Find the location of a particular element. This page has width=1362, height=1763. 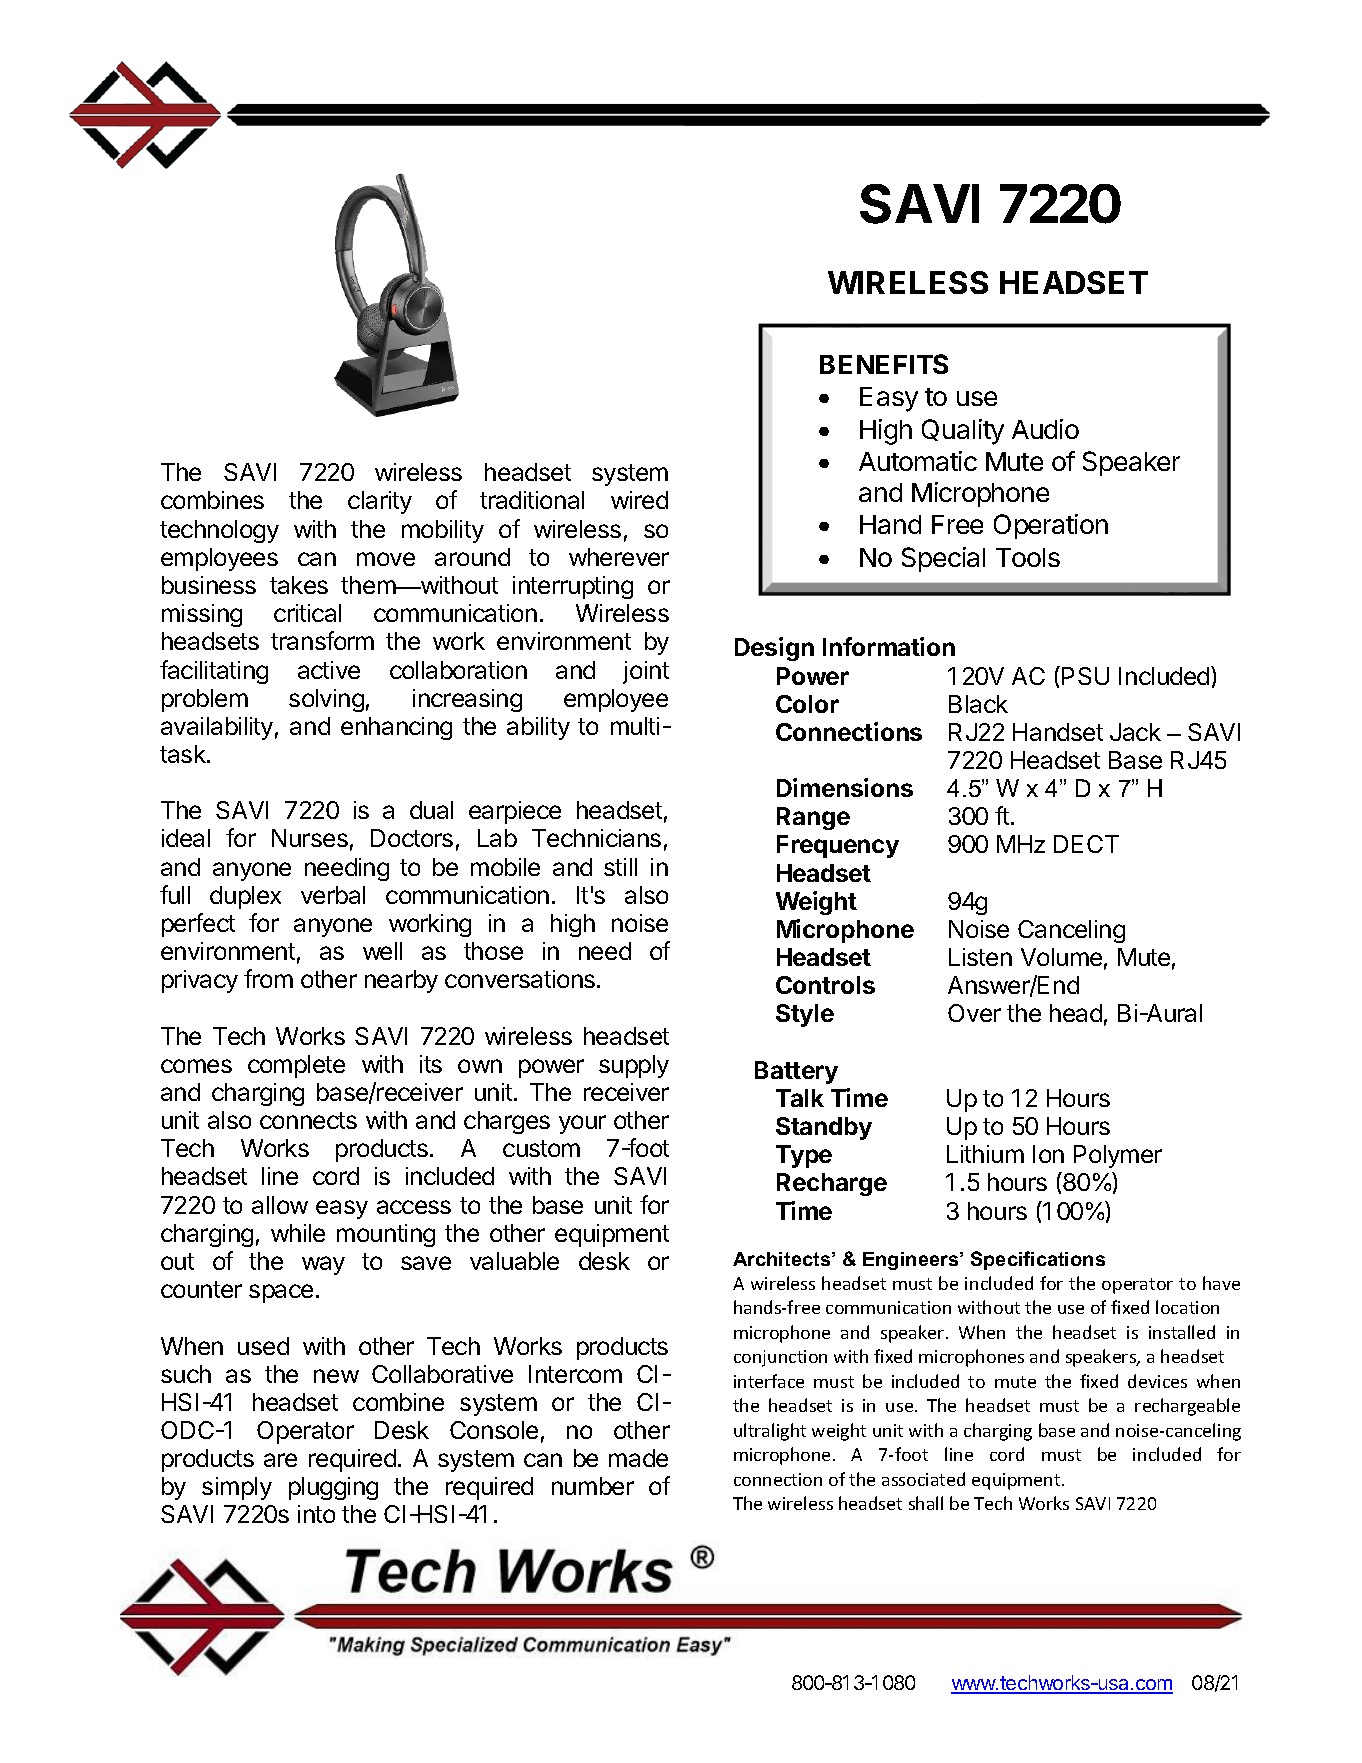

plugging is located at coordinates (333, 1488).
